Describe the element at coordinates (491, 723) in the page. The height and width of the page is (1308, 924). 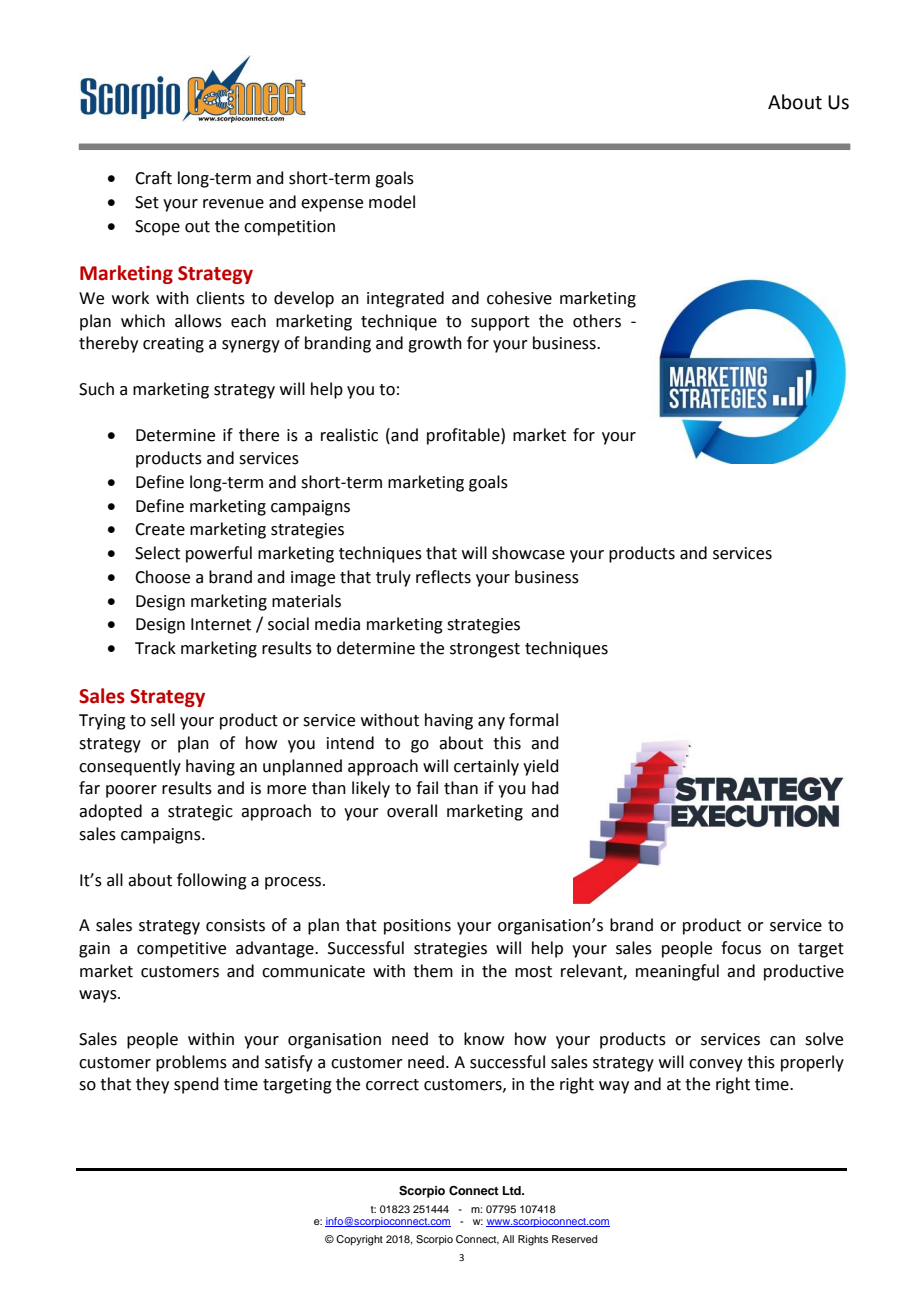
I see `any` at that location.
